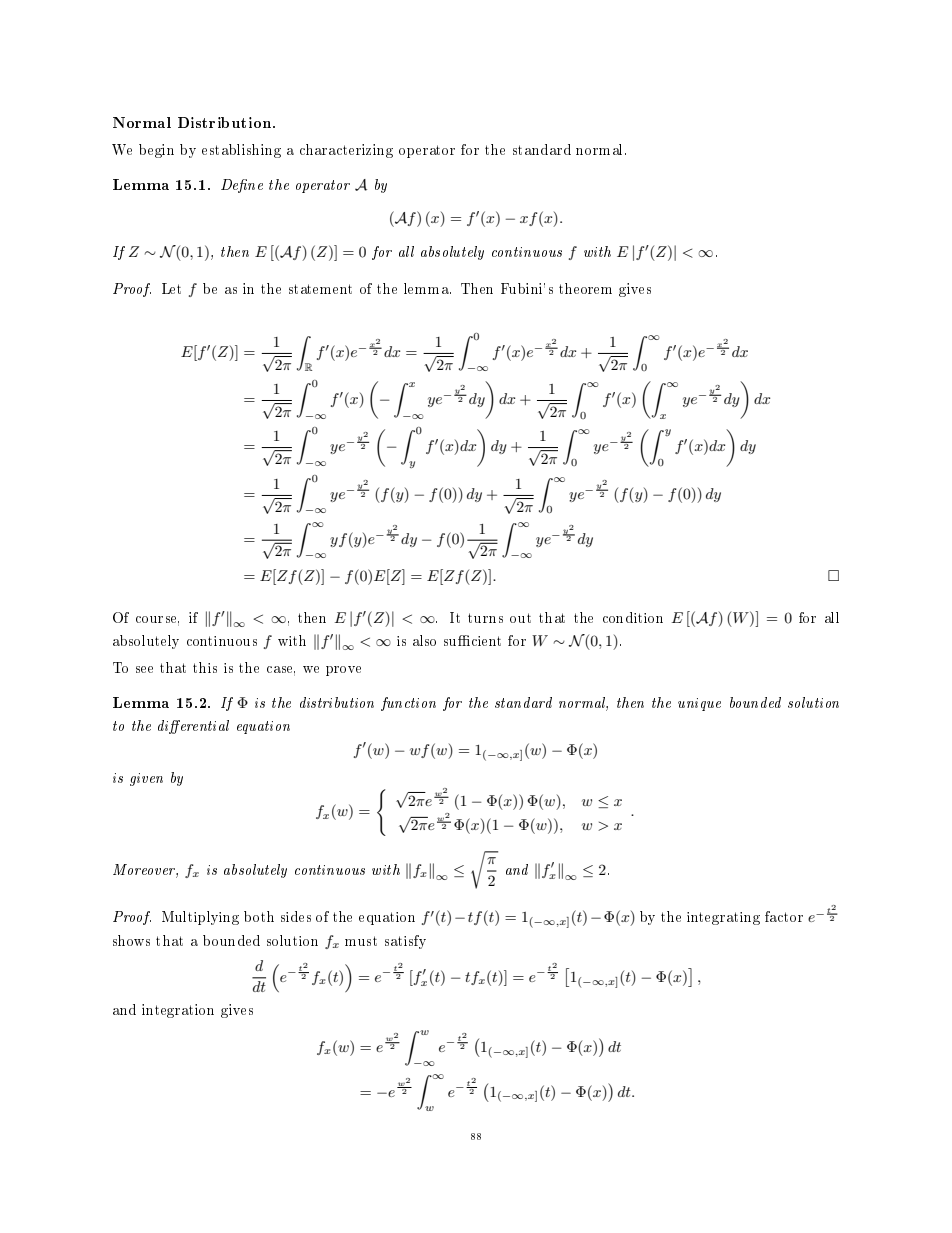  What do you see at coordinates (157, 620) in the screenshot?
I see `course` at bounding box center [157, 620].
